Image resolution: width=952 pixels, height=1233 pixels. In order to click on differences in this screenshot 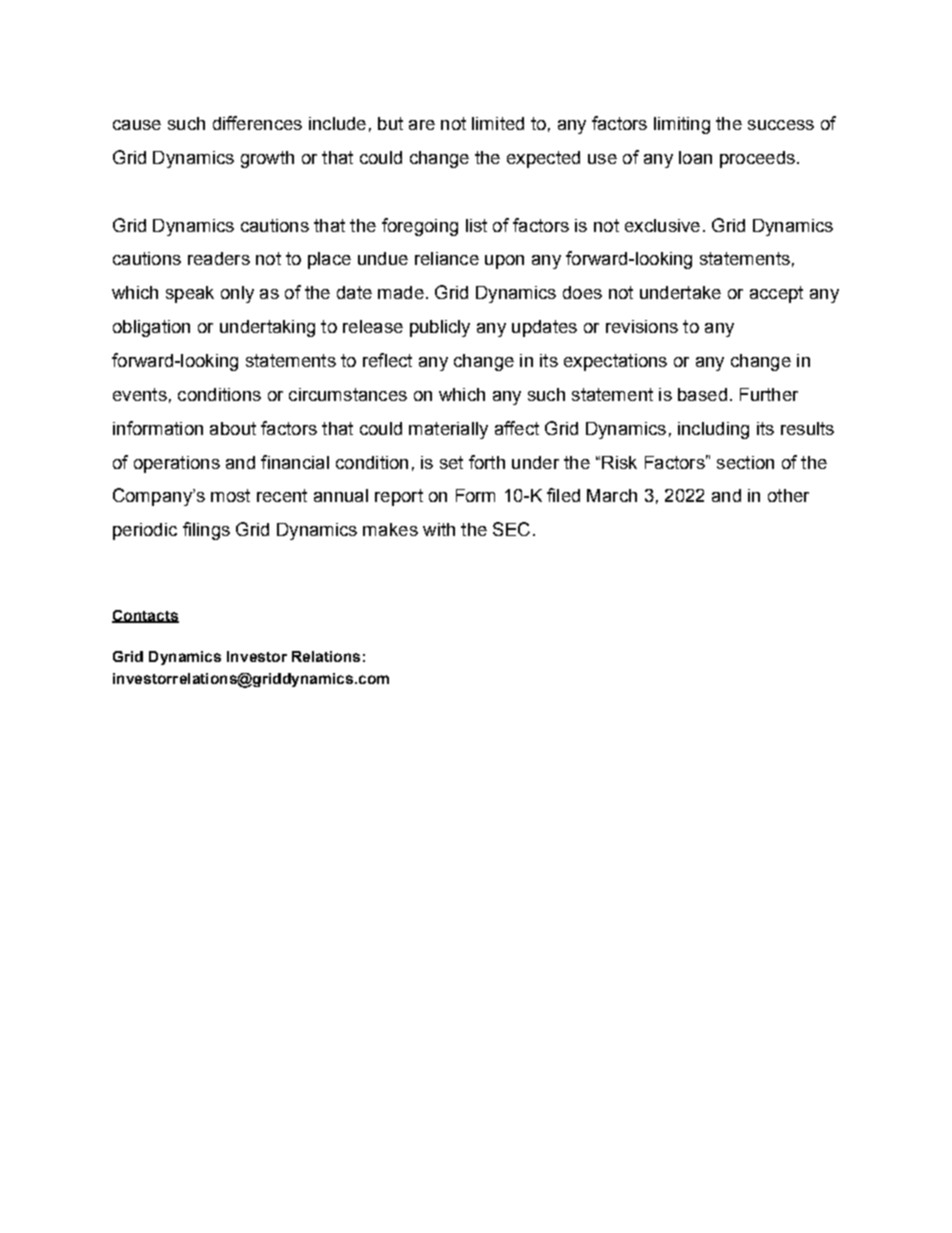, I will do `click(257, 123)`.
